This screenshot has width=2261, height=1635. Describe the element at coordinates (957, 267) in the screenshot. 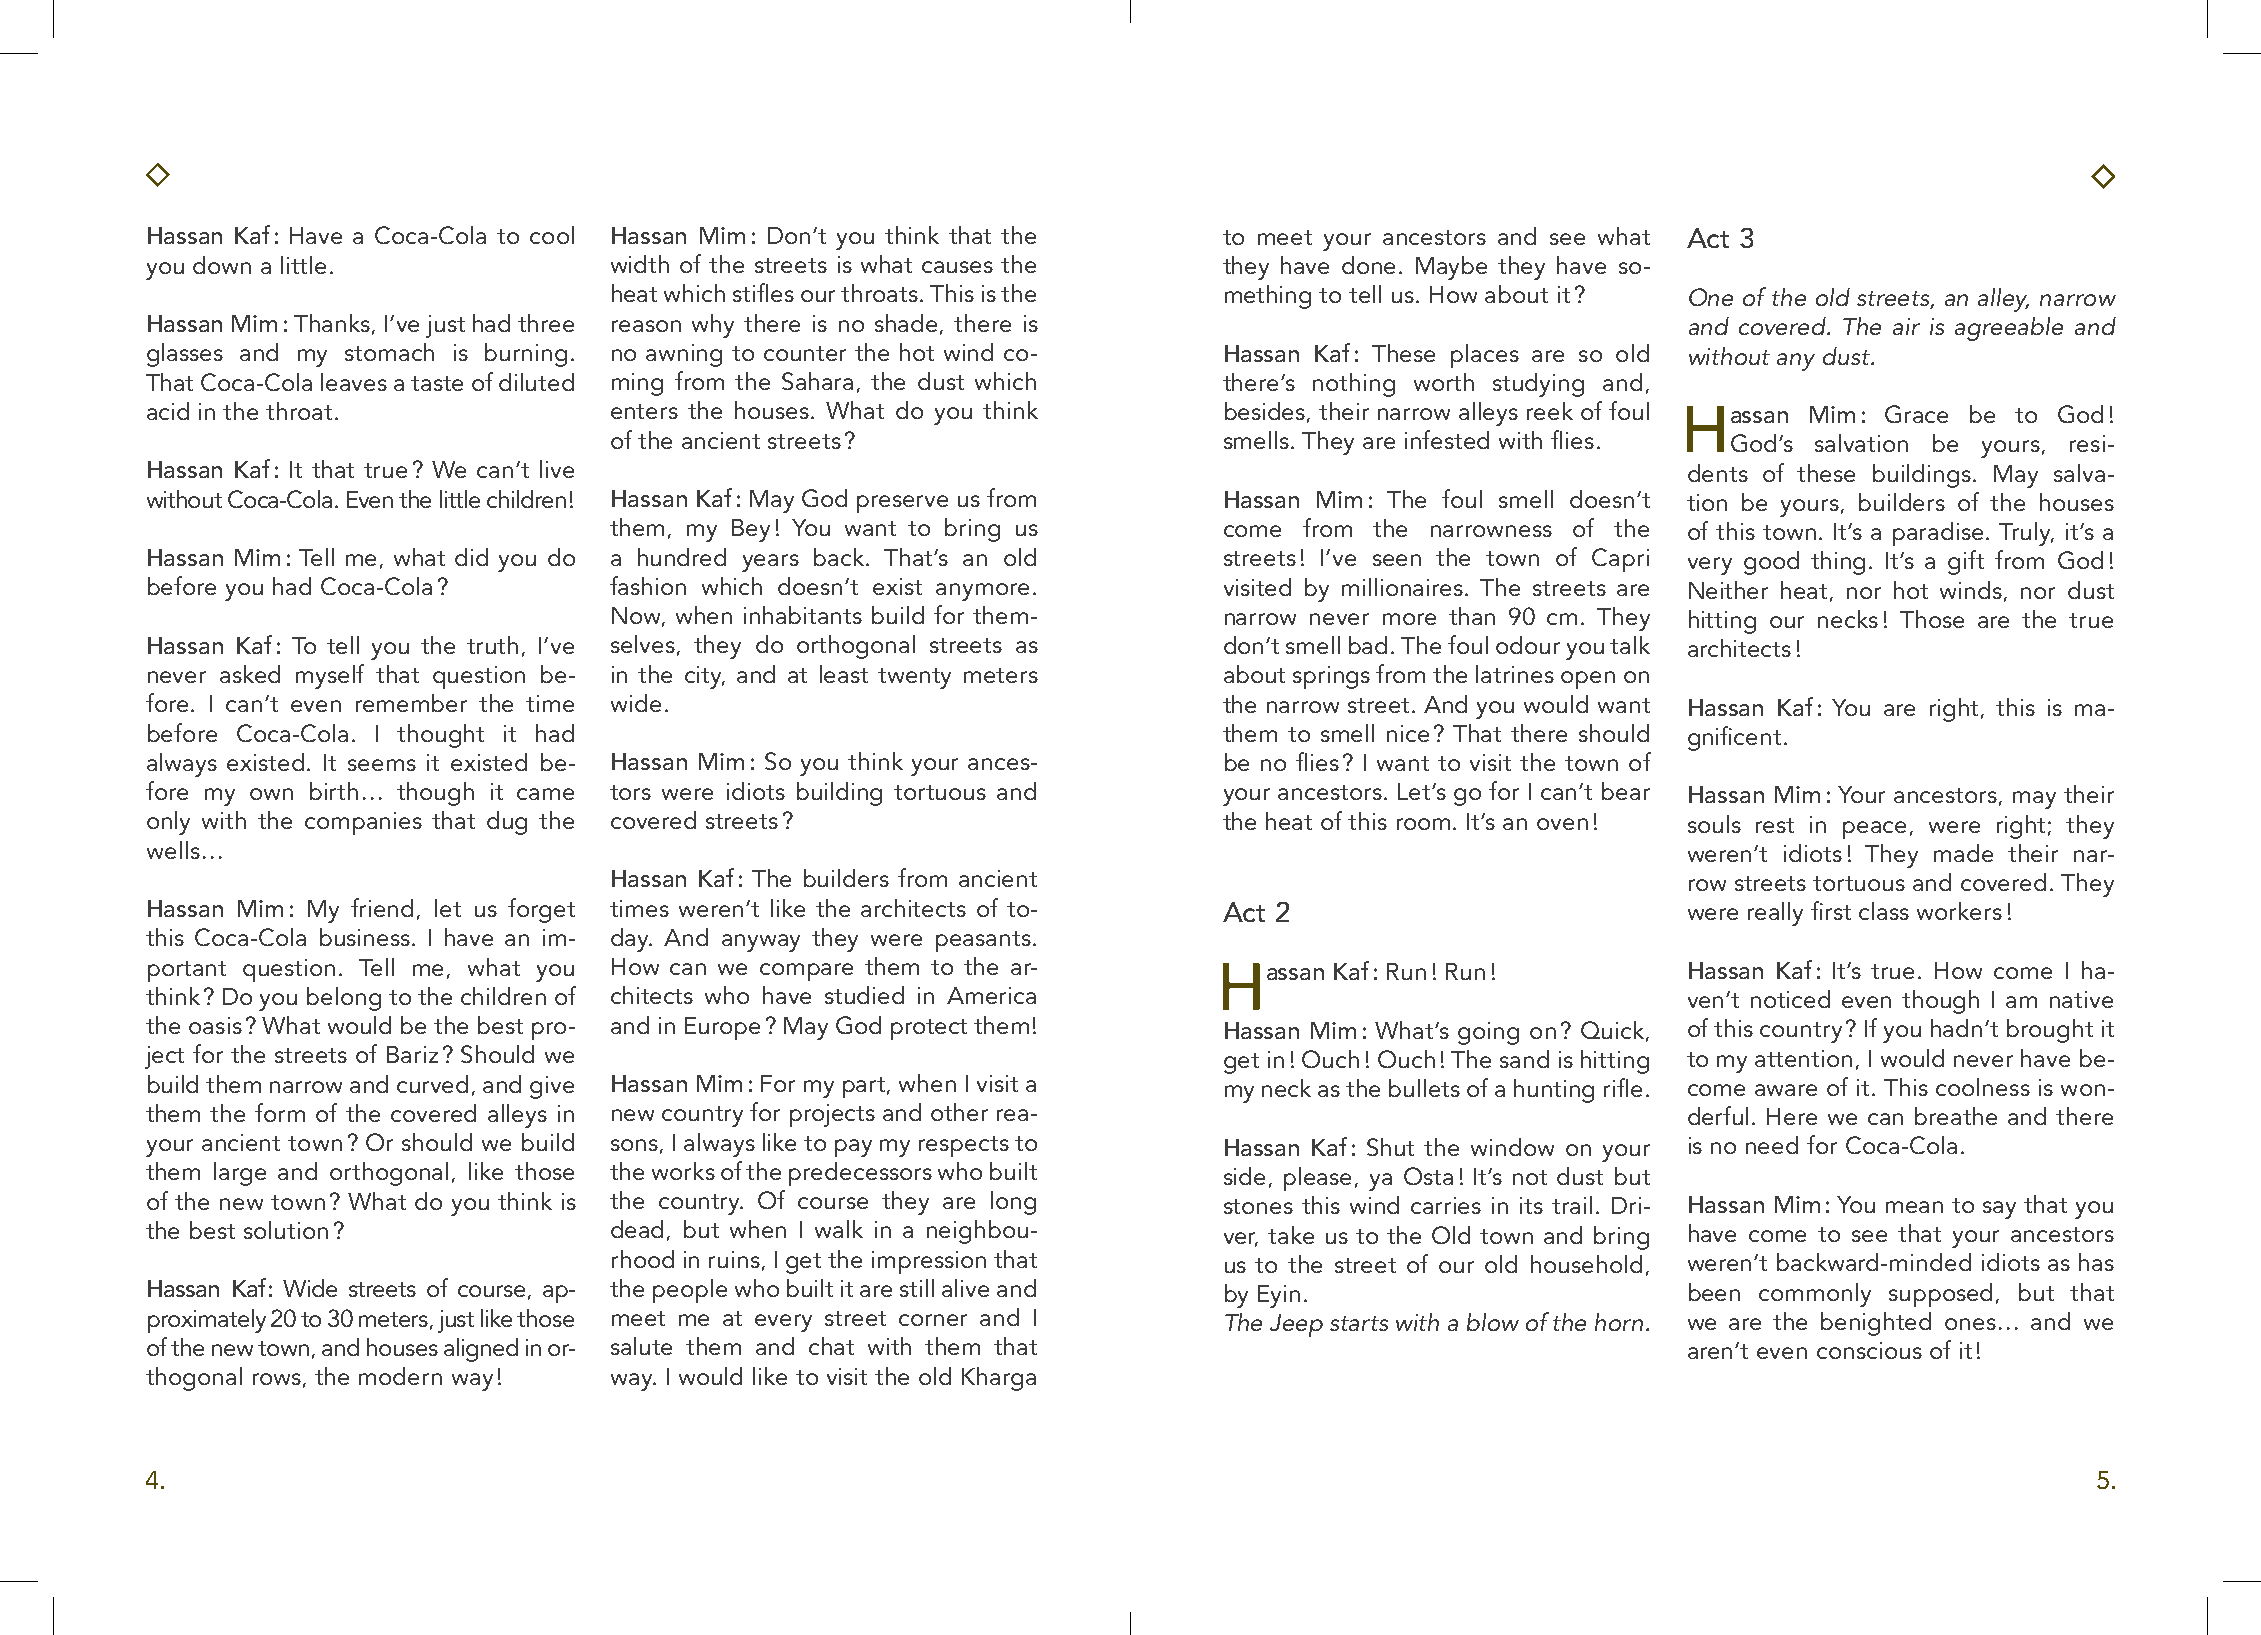

I see `causes` at that location.
